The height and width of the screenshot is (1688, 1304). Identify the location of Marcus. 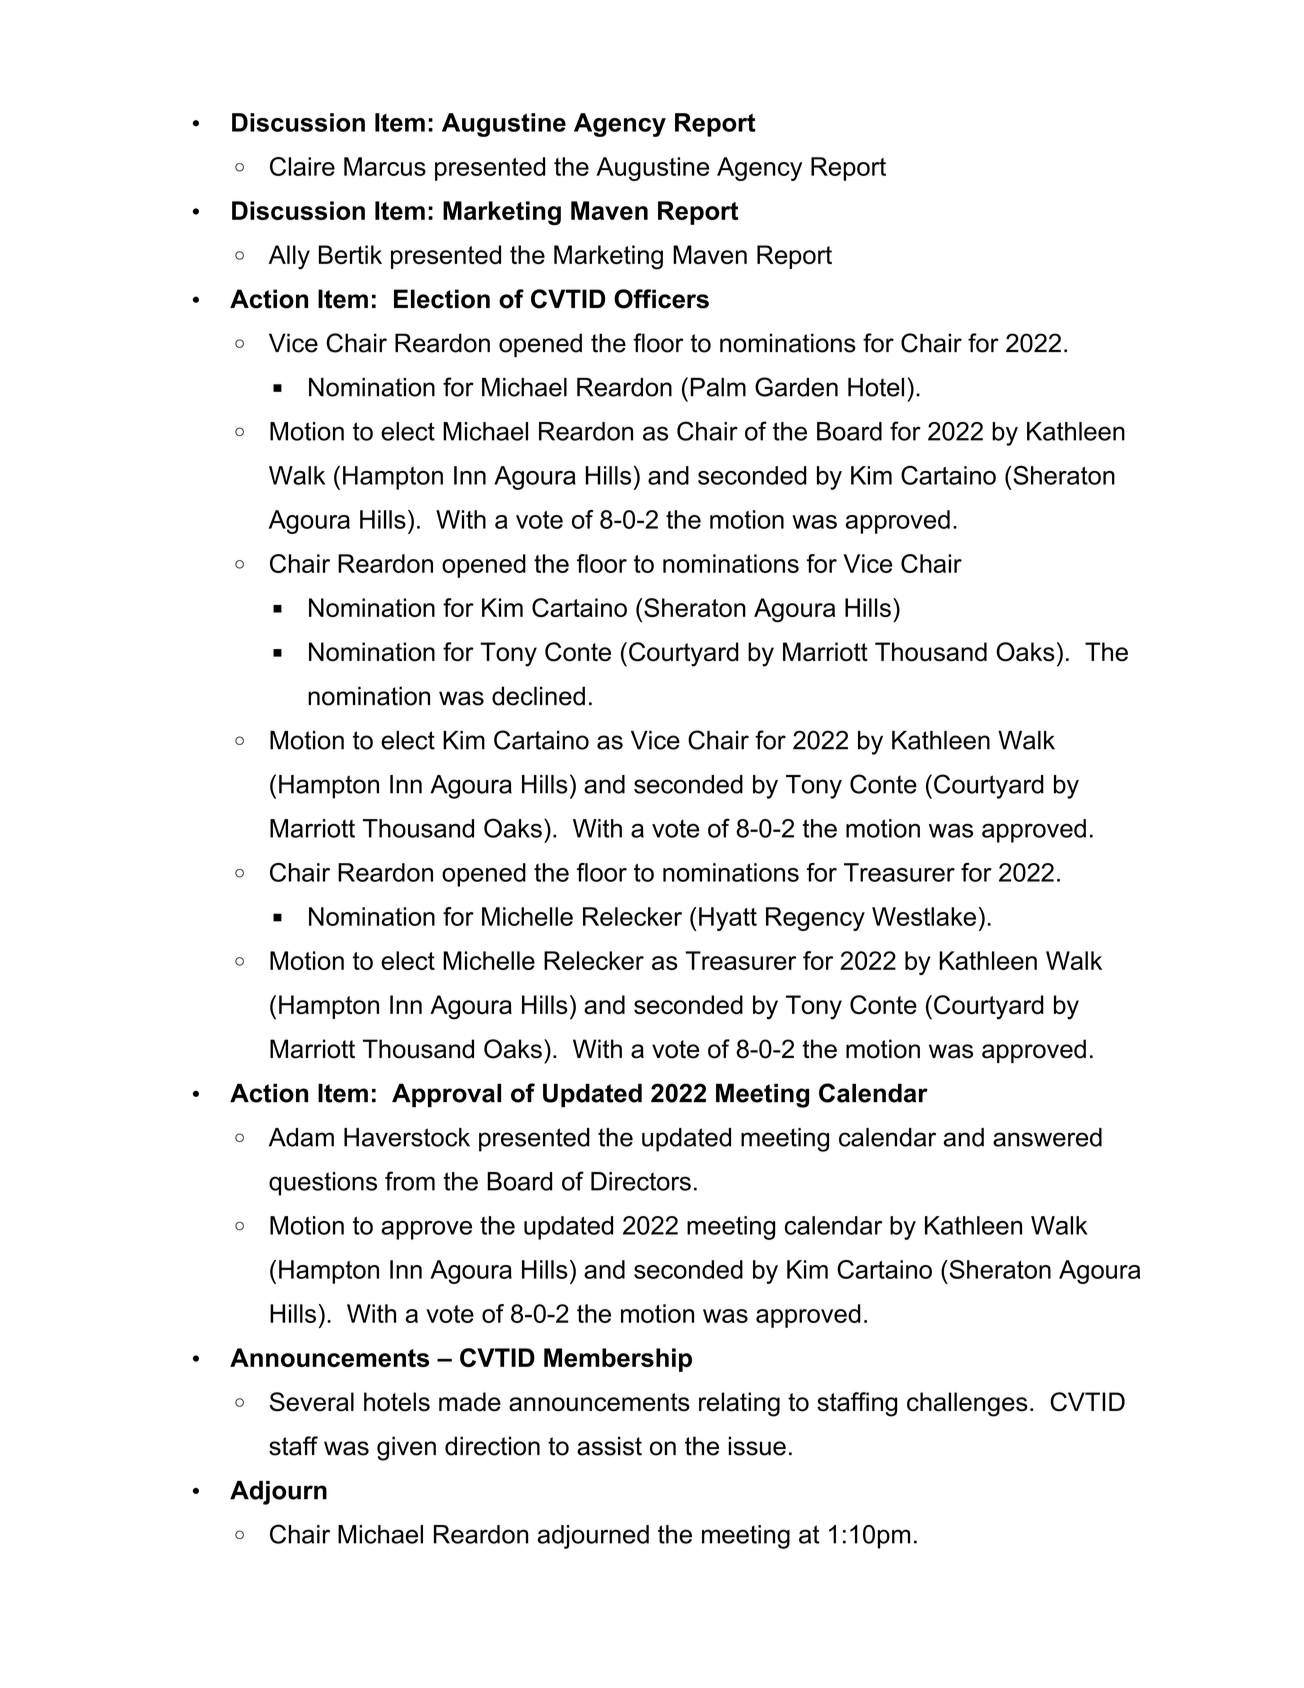
(385, 166).
